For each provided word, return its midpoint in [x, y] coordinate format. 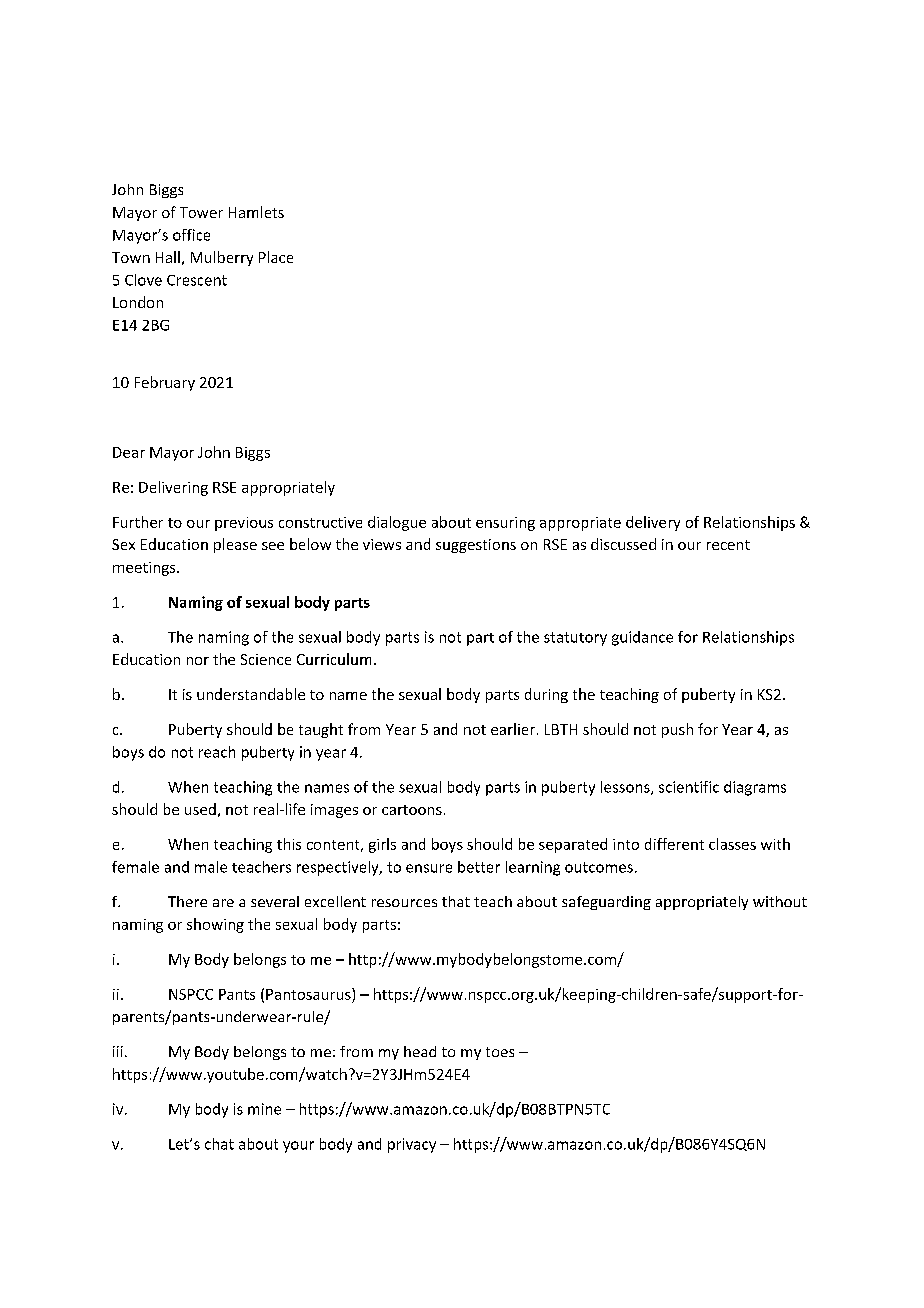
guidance [642, 638]
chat [219, 1144]
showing [215, 925]
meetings [145, 569]
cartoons [412, 810]
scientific [689, 787]
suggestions [476, 546]
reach [217, 752]
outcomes [599, 867]
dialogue [397, 523]
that [456, 901]
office [191, 235]
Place [276, 257]
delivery [653, 523]
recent [728, 545]
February [165, 383]
